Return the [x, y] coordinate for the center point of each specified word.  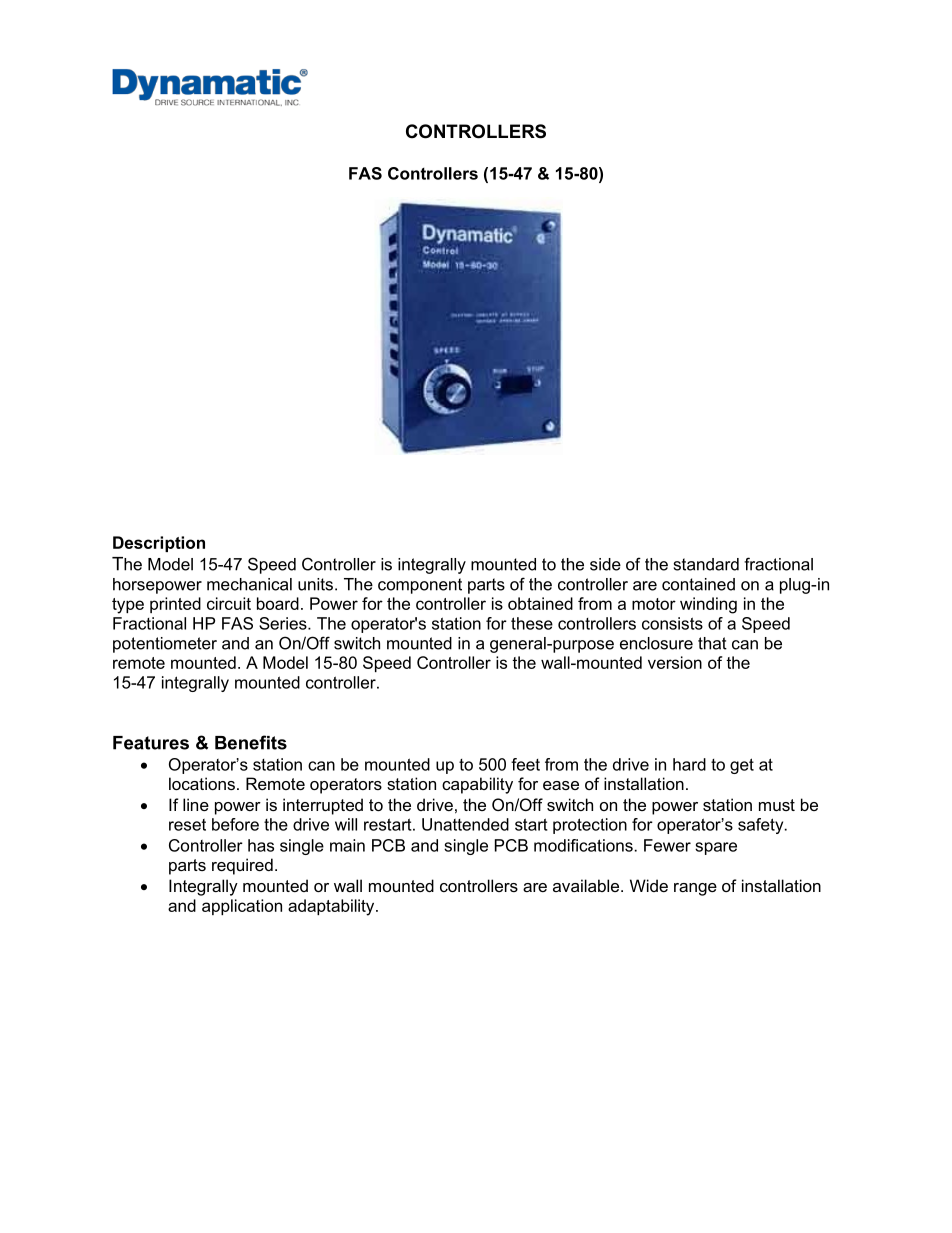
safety [762, 826]
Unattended [465, 824]
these [532, 623]
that [712, 643]
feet [525, 764]
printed [175, 605]
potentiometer [165, 645]
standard [706, 564]
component [420, 586]
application [242, 907]
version [675, 662]
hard [689, 764]
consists [672, 623]
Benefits [251, 742]
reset [187, 825]
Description [159, 544]
